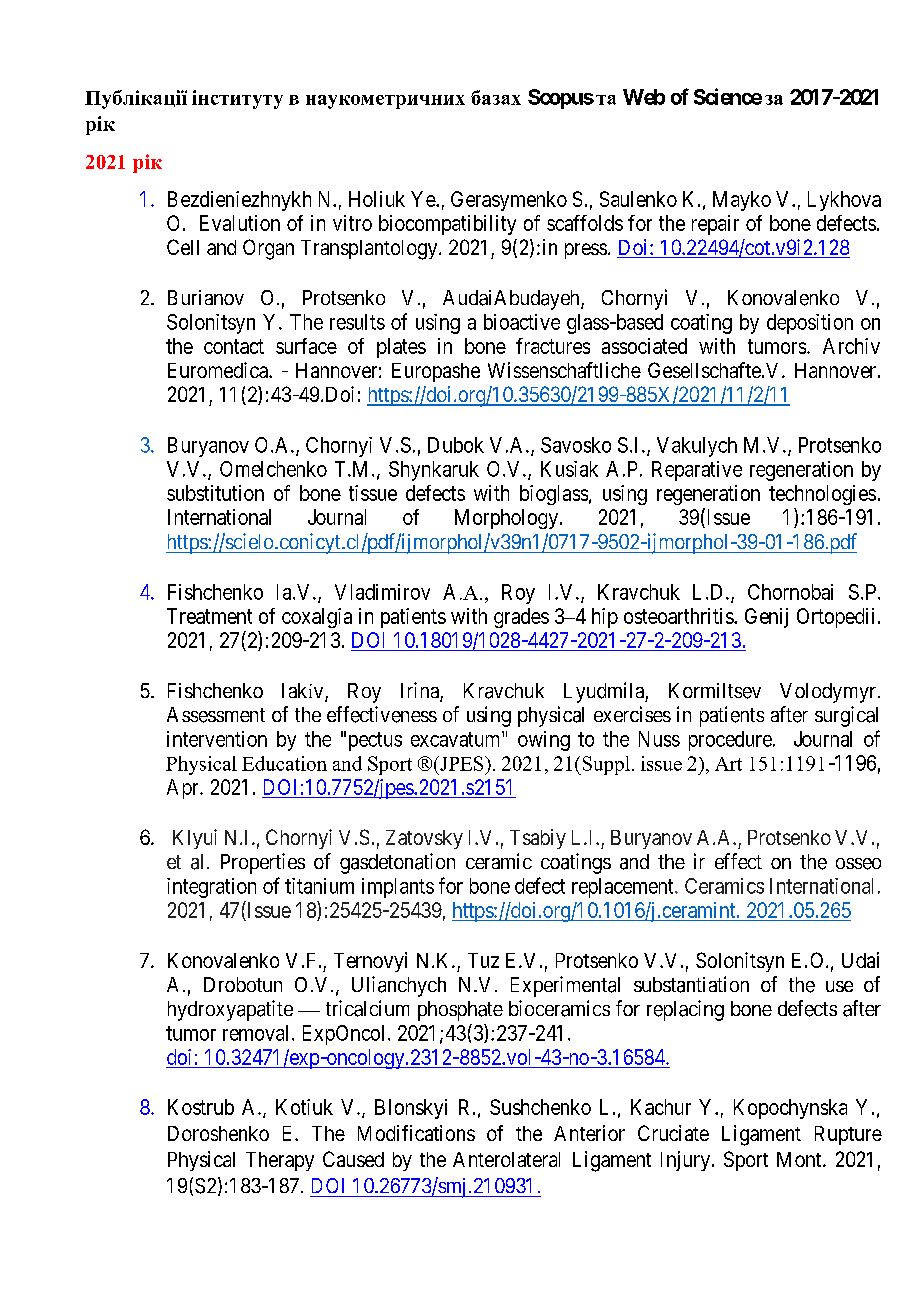 The height and width of the document is (1296, 924). I want to click on technologies, so click(822, 495).
